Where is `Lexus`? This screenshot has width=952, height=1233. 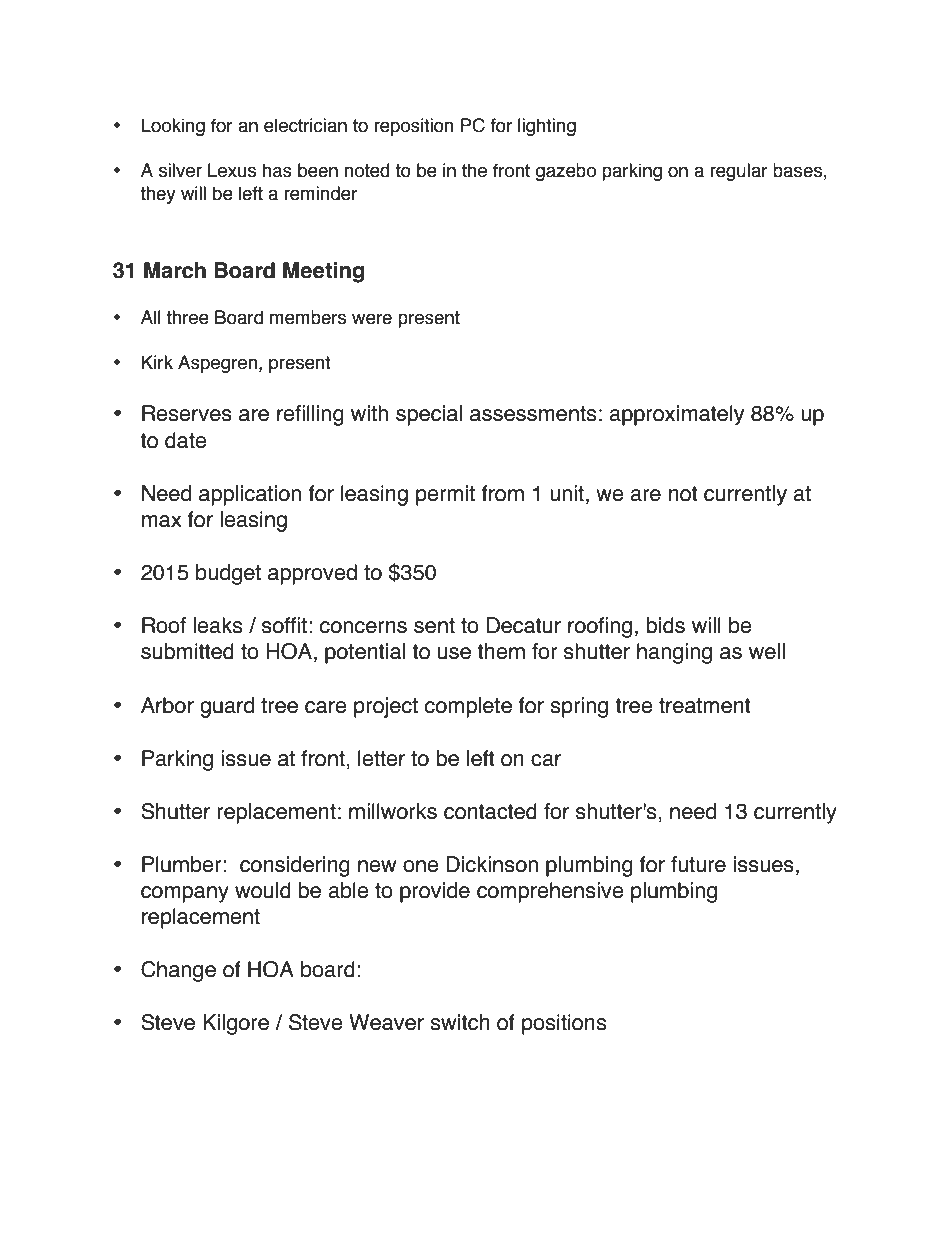 Lexus is located at coordinates (232, 170).
